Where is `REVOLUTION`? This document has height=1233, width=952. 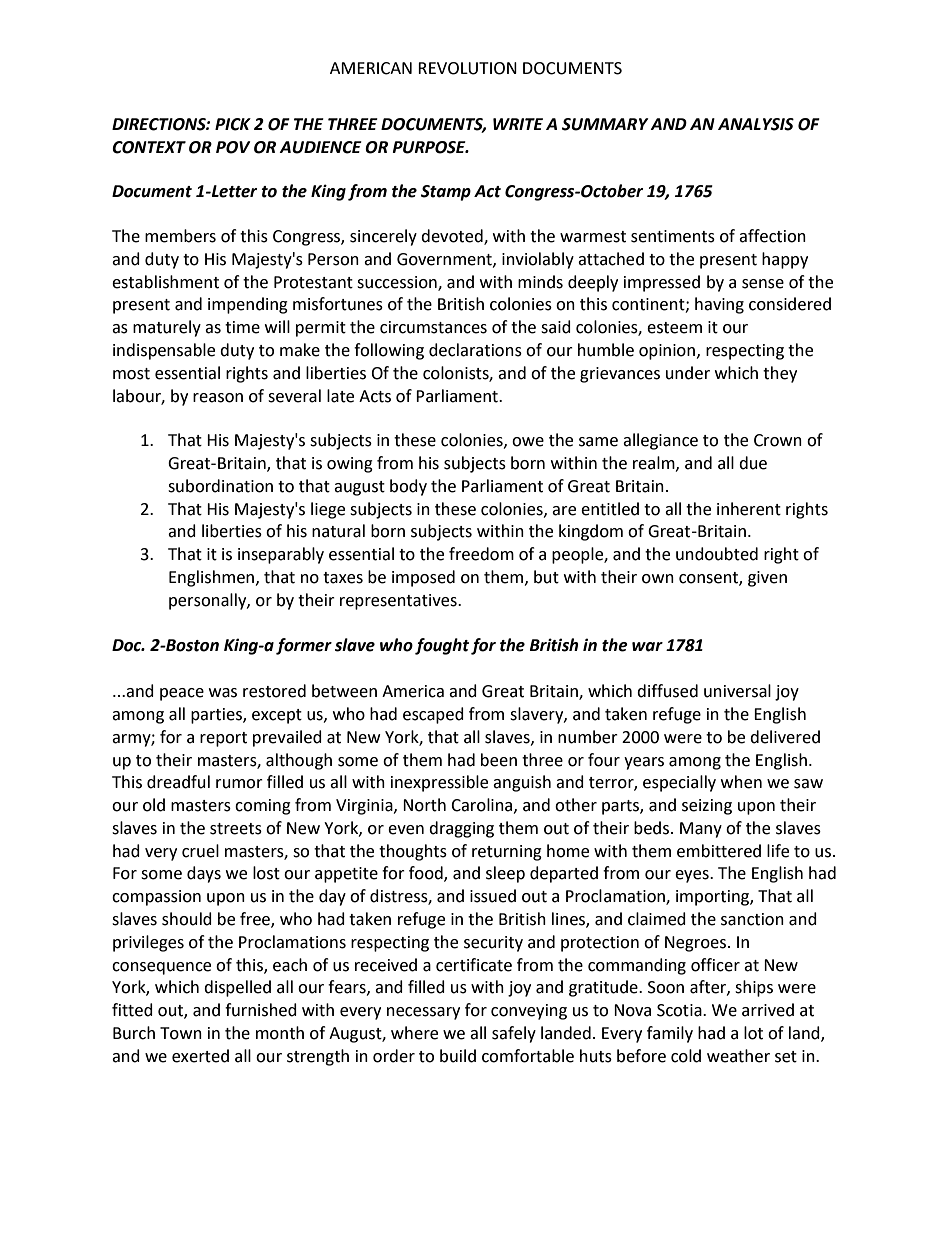
REVOLUTION is located at coordinates (467, 68).
